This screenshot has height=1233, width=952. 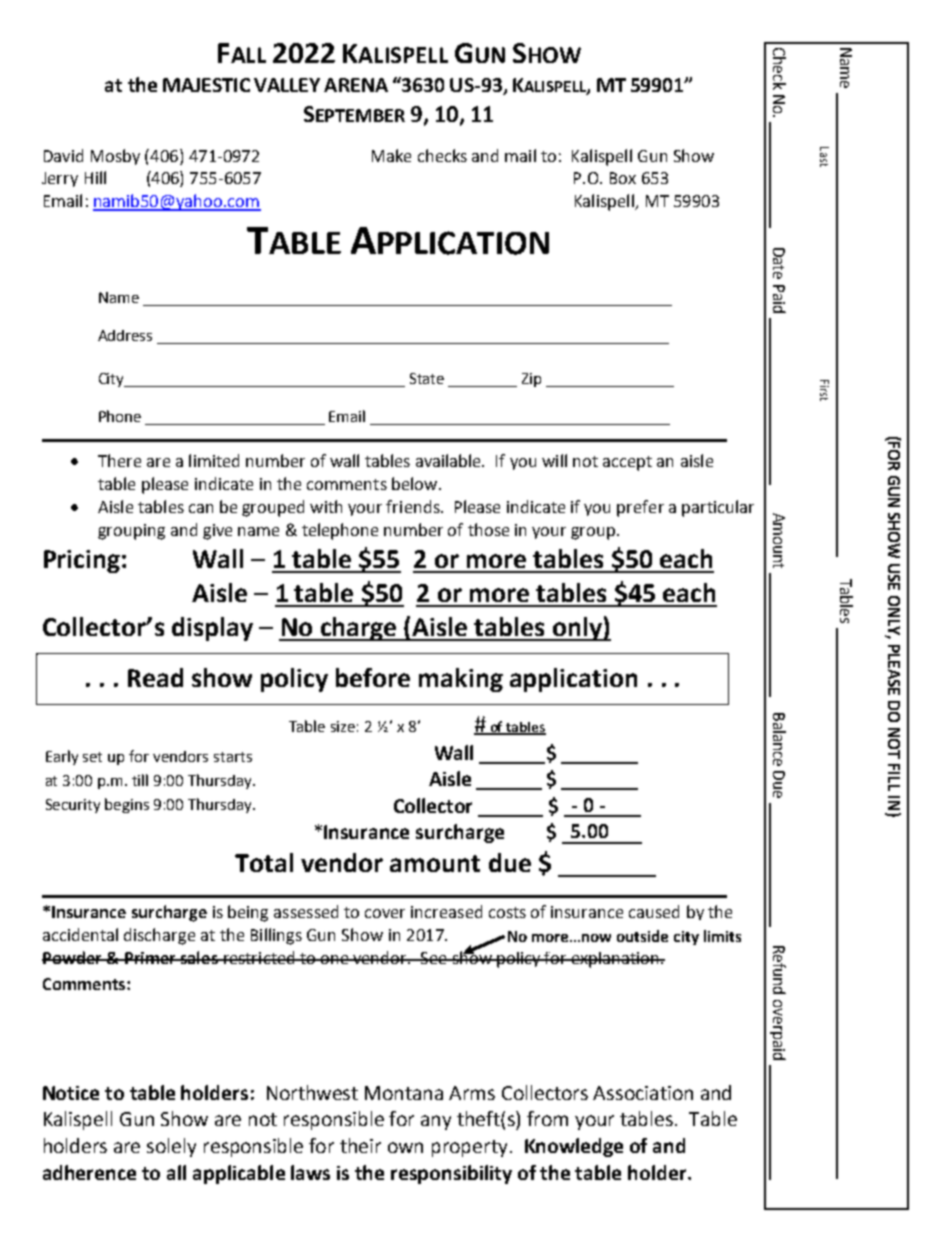 What do you see at coordinates (414, 483) in the screenshot?
I see `below` at bounding box center [414, 483].
